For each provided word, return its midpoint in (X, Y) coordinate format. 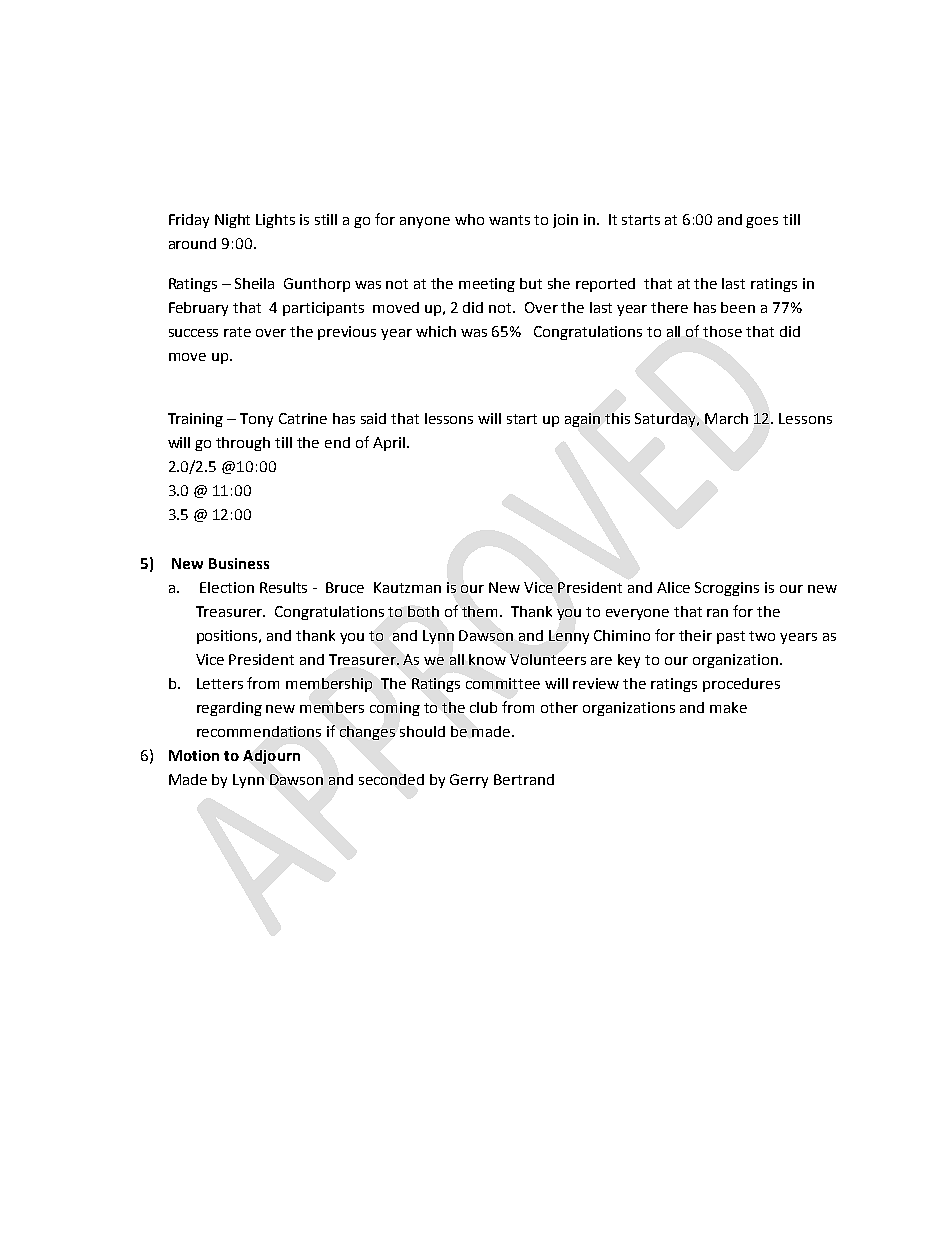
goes (762, 222)
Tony (256, 420)
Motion (194, 755)
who (469, 219)
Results (283, 587)
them (481, 611)
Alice (673, 587)
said (373, 418)
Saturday (667, 420)
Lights (275, 221)
